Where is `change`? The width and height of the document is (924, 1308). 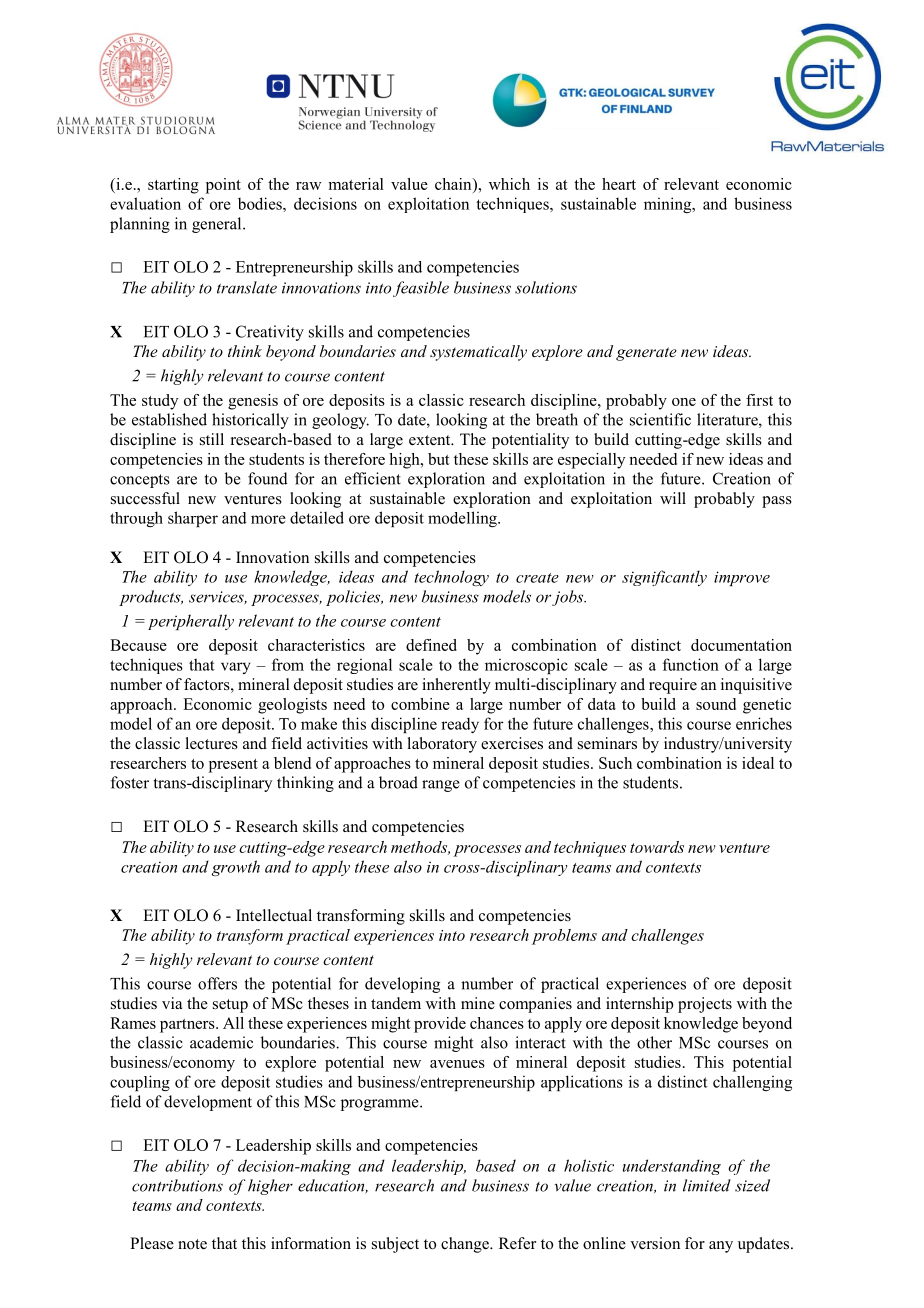 change is located at coordinates (466, 1245).
